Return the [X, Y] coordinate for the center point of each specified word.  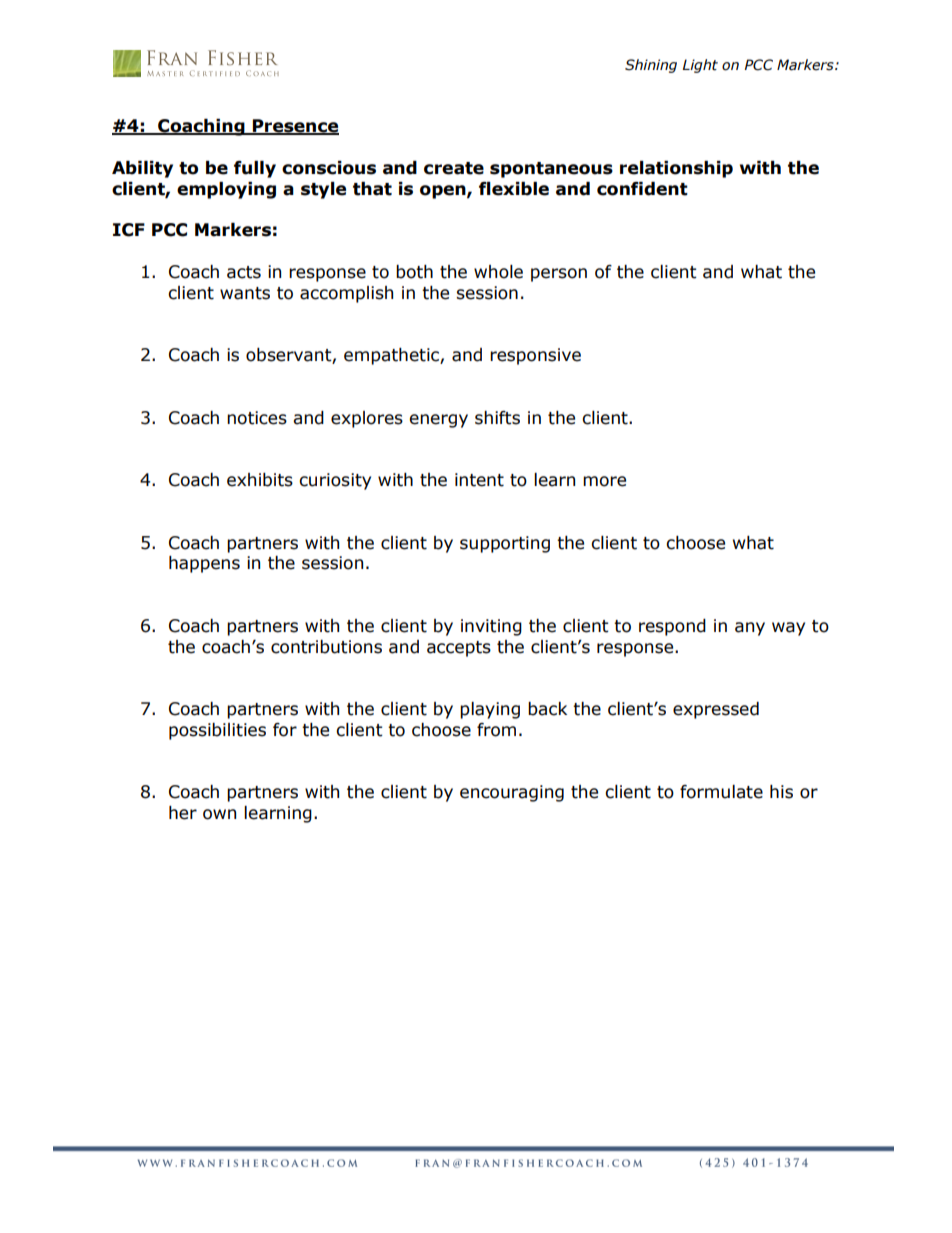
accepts [459, 649]
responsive [535, 356]
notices [257, 418]
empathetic [392, 356]
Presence [295, 127]
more [604, 481]
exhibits [260, 480]
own [219, 814]
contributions [326, 647]
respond [672, 627]
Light [700, 66]
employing [226, 190]
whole [498, 272]
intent [479, 480]
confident [642, 189]
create [454, 168]
